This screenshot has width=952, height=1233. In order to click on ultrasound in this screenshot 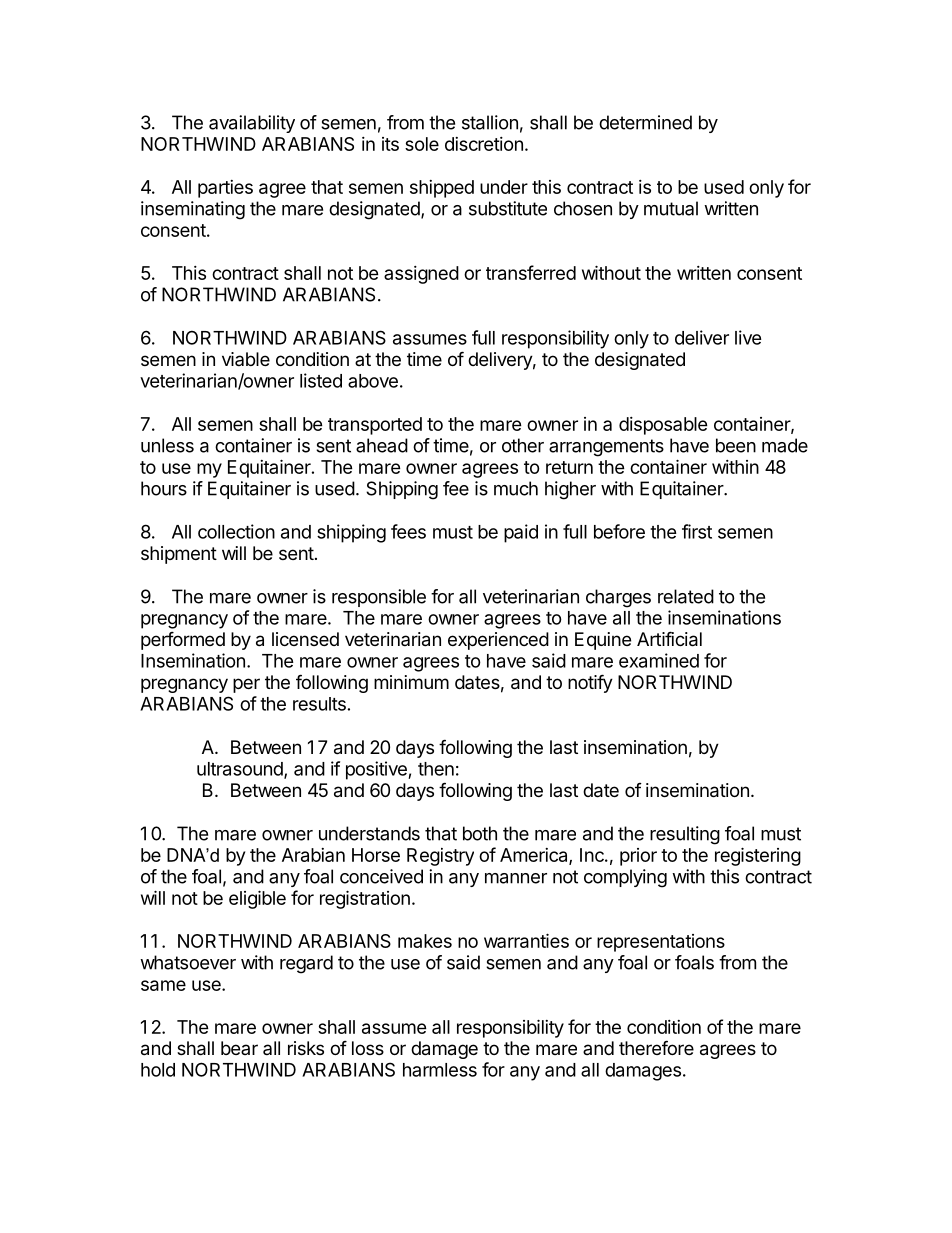, I will do `click(241, 770)`.
